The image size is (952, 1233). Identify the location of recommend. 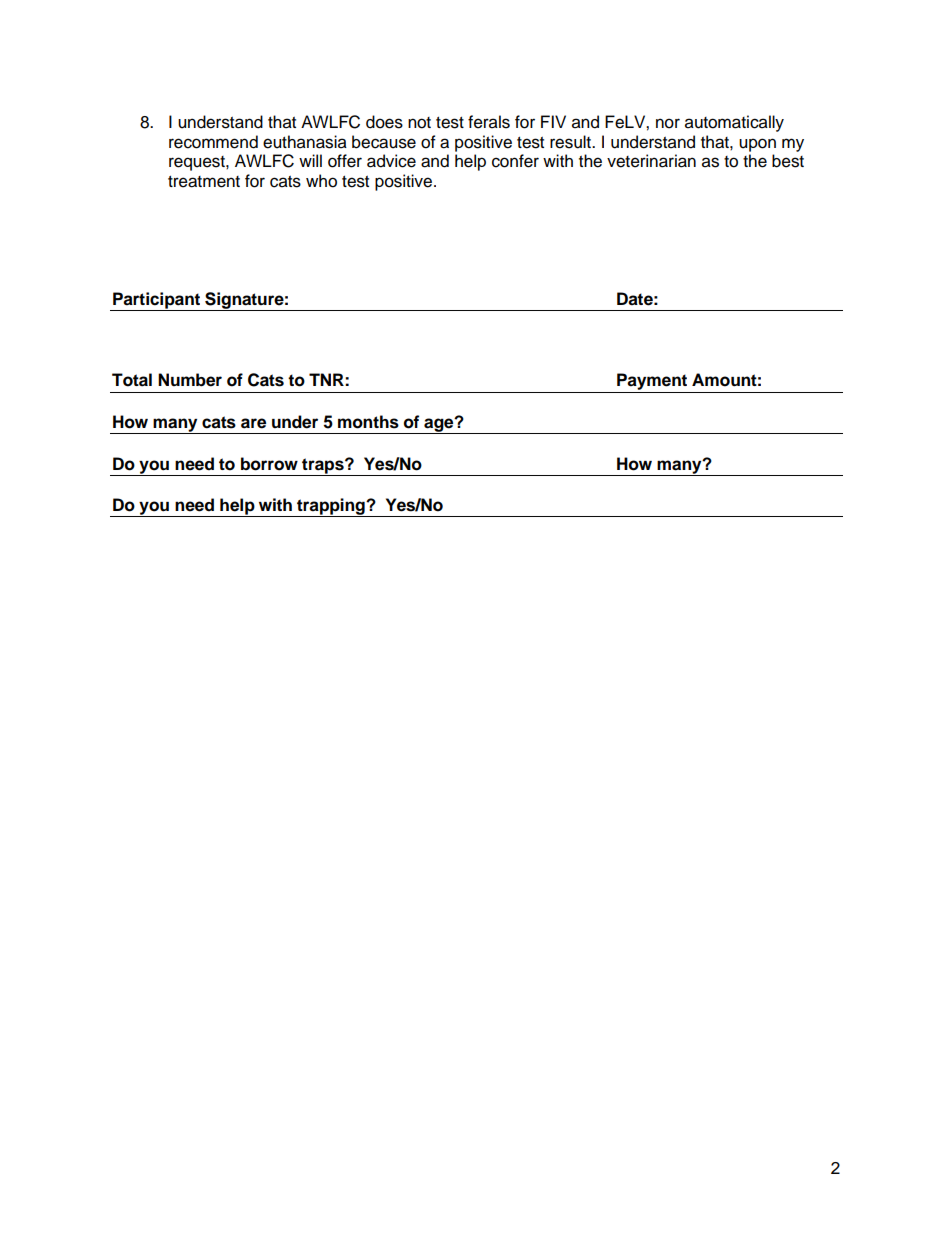
(213, 142).
